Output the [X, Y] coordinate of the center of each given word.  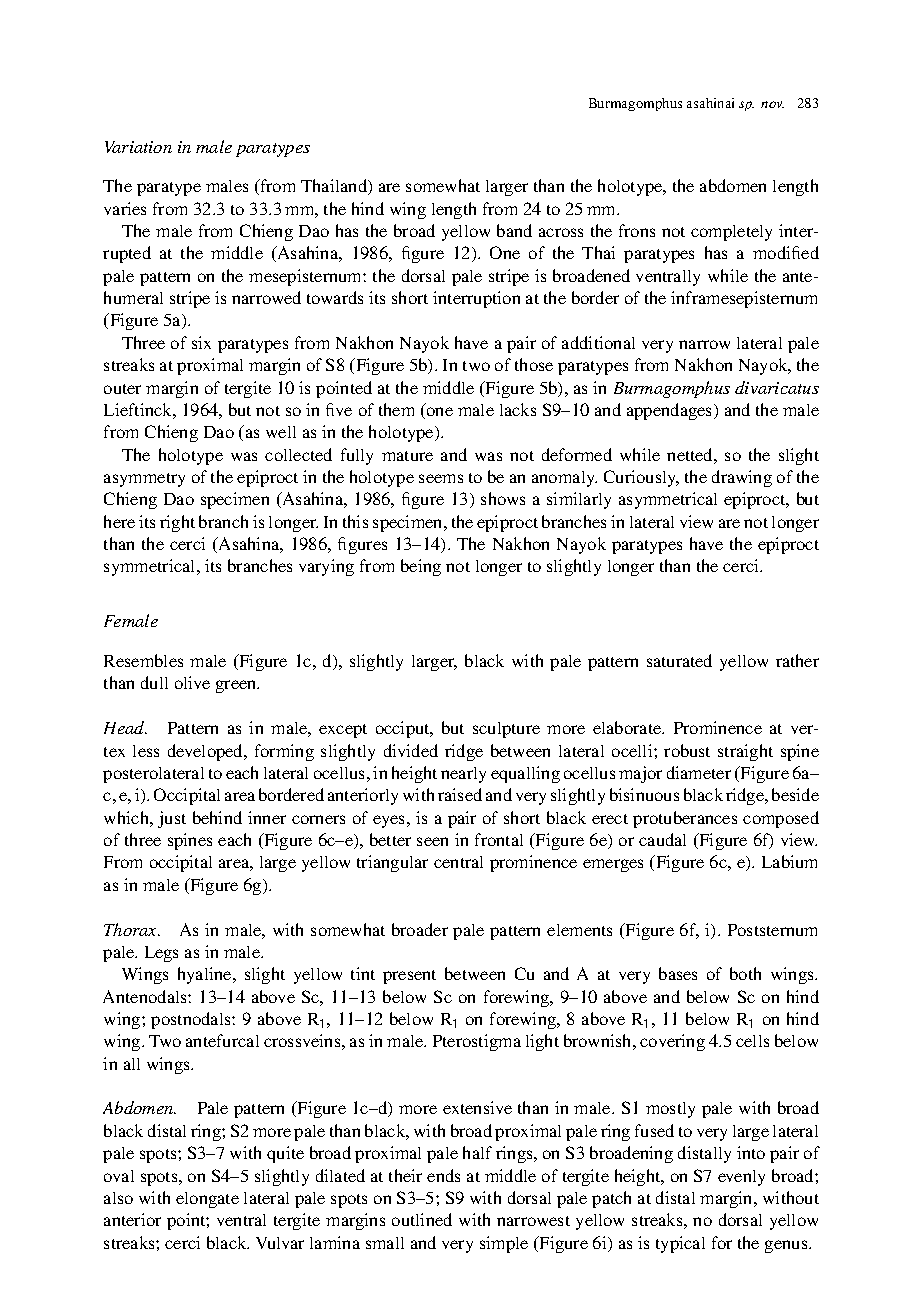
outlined [422, 1219]
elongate [207, 1200]
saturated [679, 660]
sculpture [506, 730]
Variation [138, 147]
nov [772, 104]
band [514, 230]
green [237, 686]
